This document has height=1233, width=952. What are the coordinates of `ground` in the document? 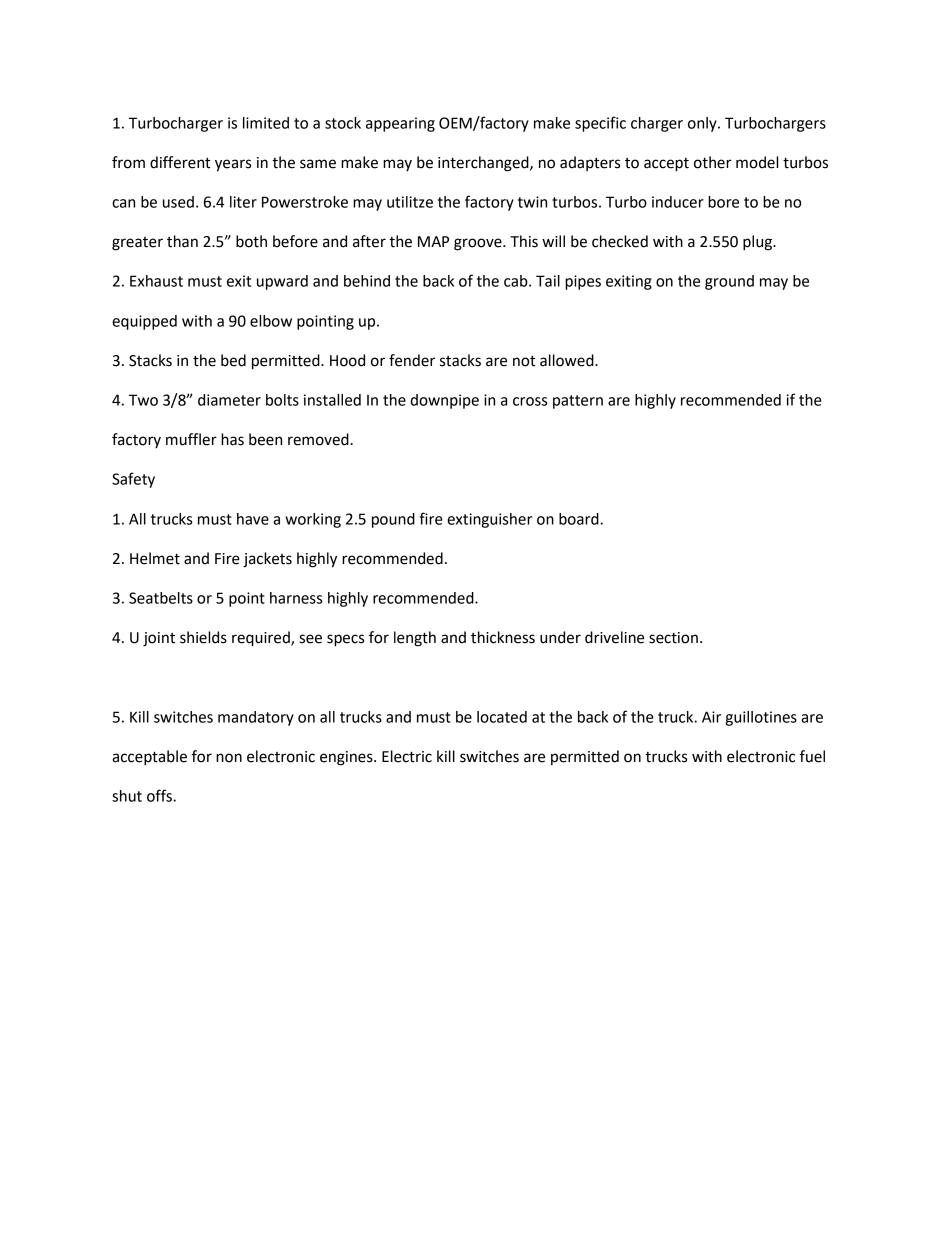 It's located at (729, 282).
